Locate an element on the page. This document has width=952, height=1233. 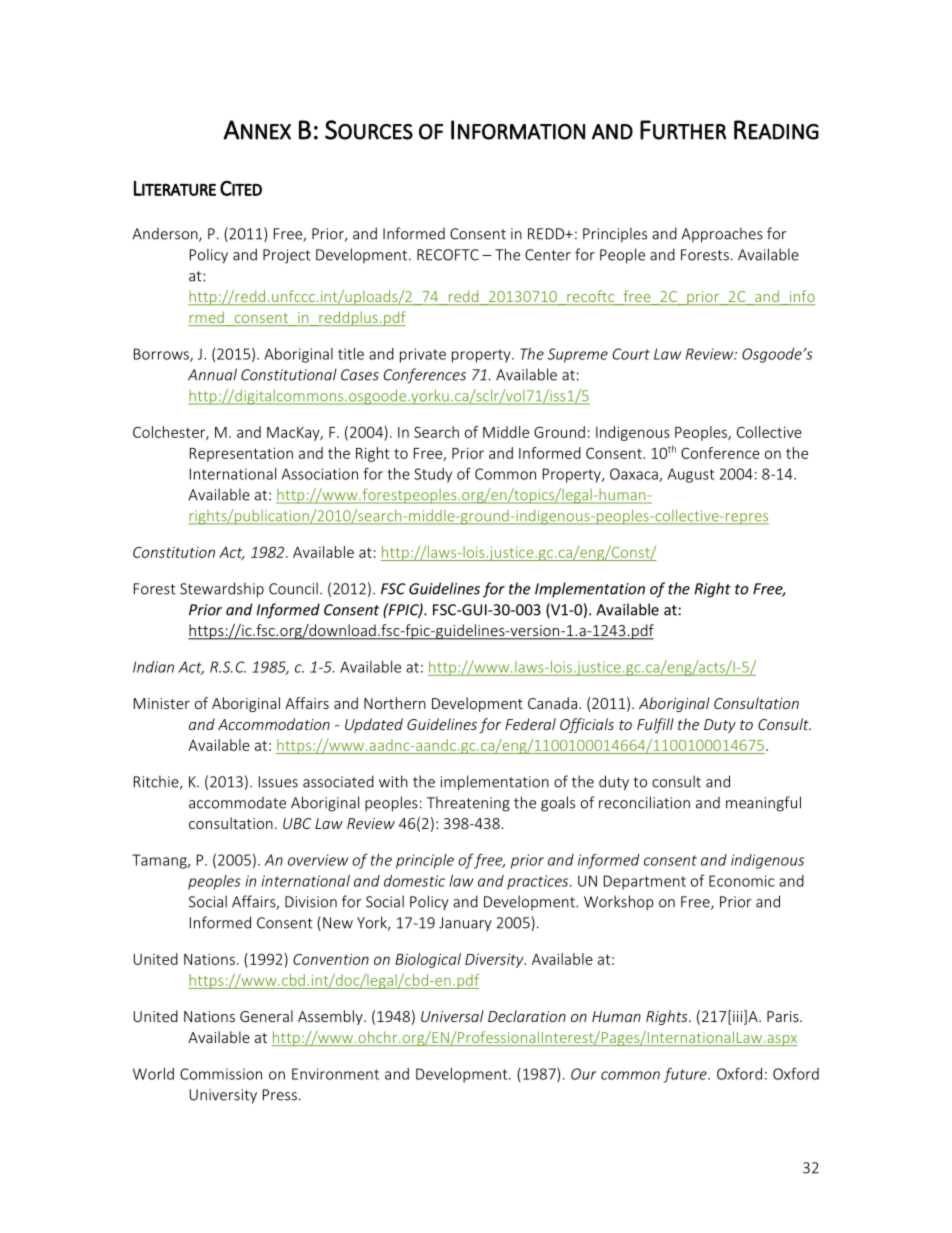
Project is located at coordinates (287, 256).
